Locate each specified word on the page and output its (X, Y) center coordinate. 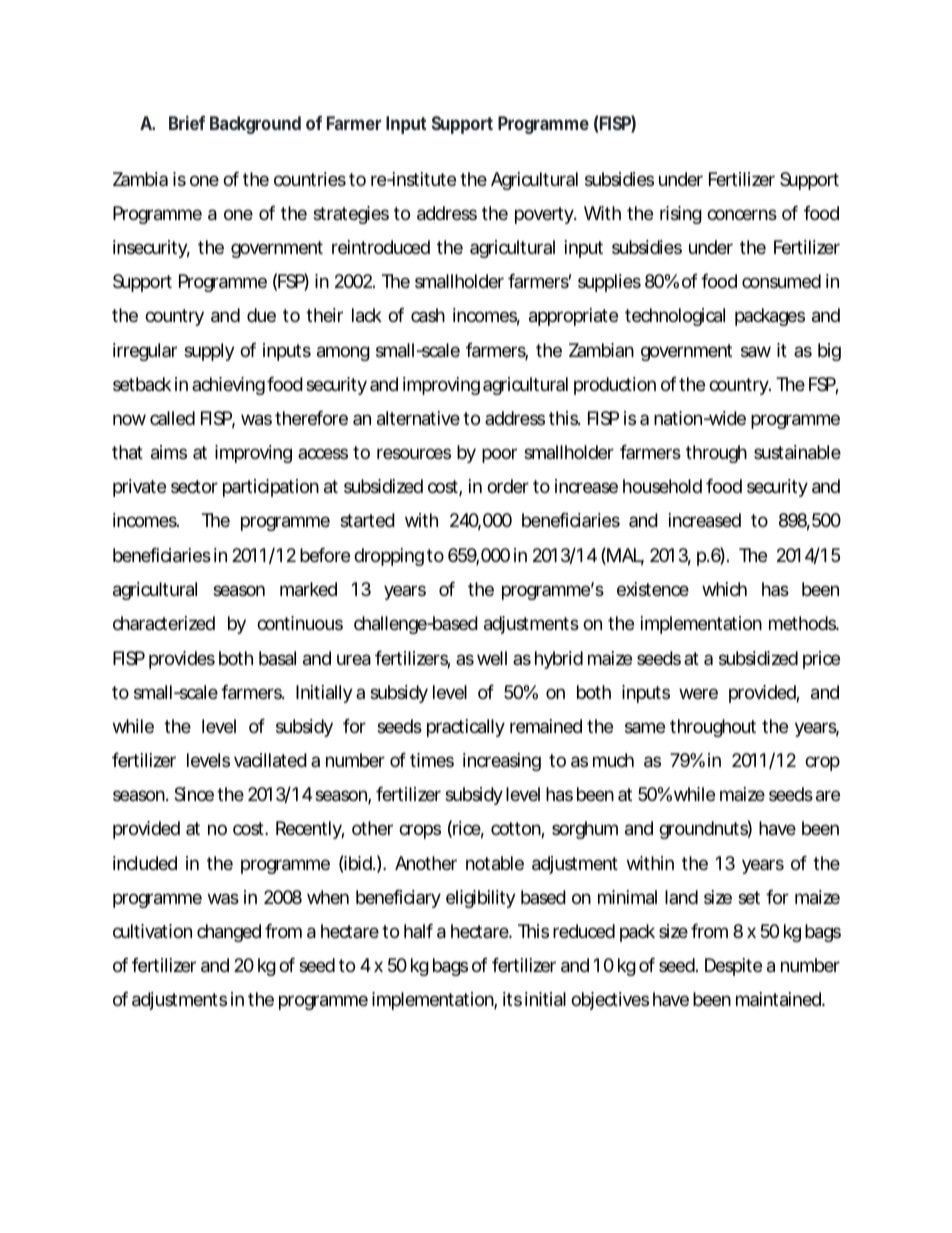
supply (209, 352)
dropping (389, 557)
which (724, 589)
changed (229, 933)
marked (308, 589)
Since (194, 794)
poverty (545, 215)
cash (428, 315)
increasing (502, 762)
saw (756, 352)
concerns (742, 214)
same (645, 728)
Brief (187, 123)
